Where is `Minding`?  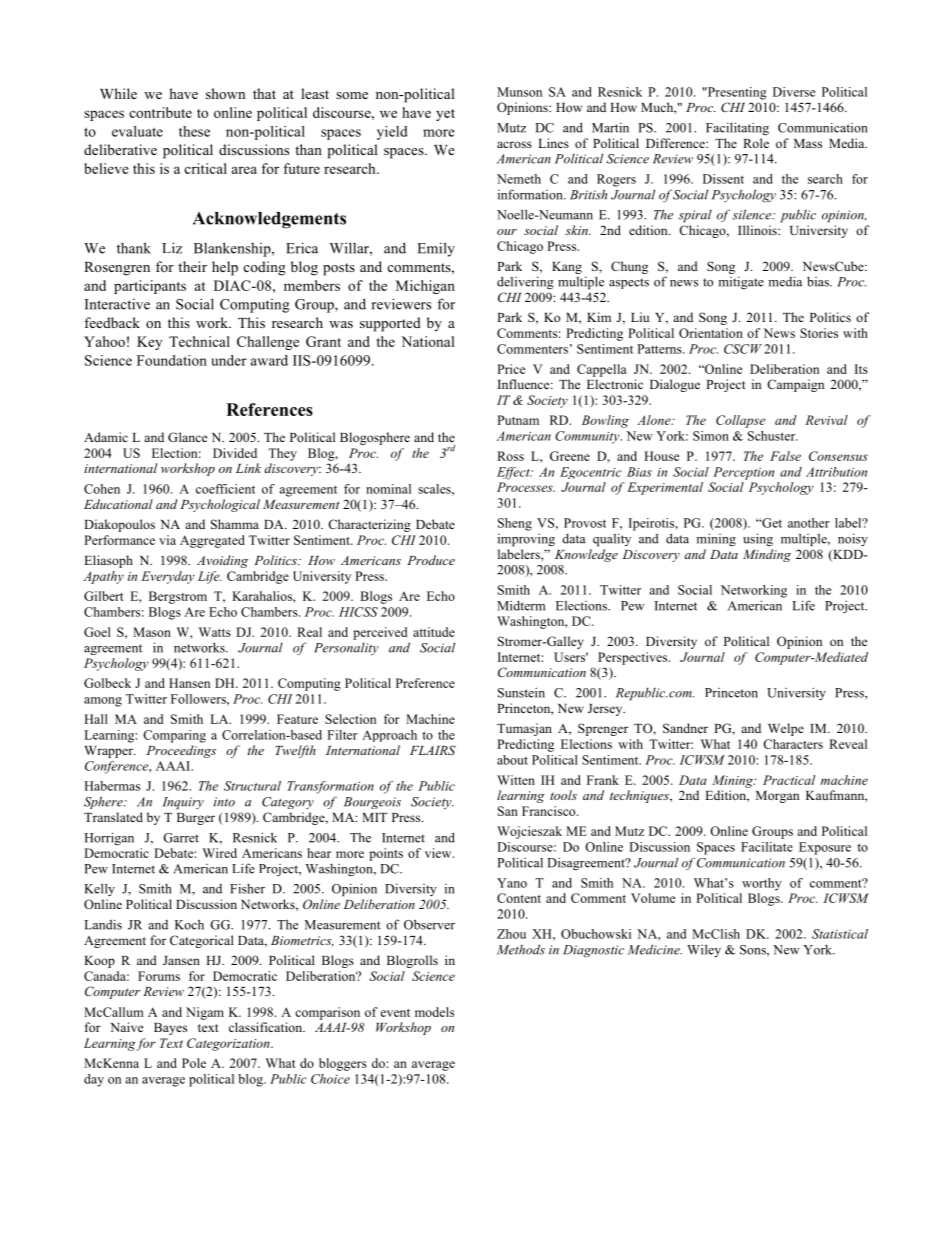 Minding is located at coordinates (767, 555).
